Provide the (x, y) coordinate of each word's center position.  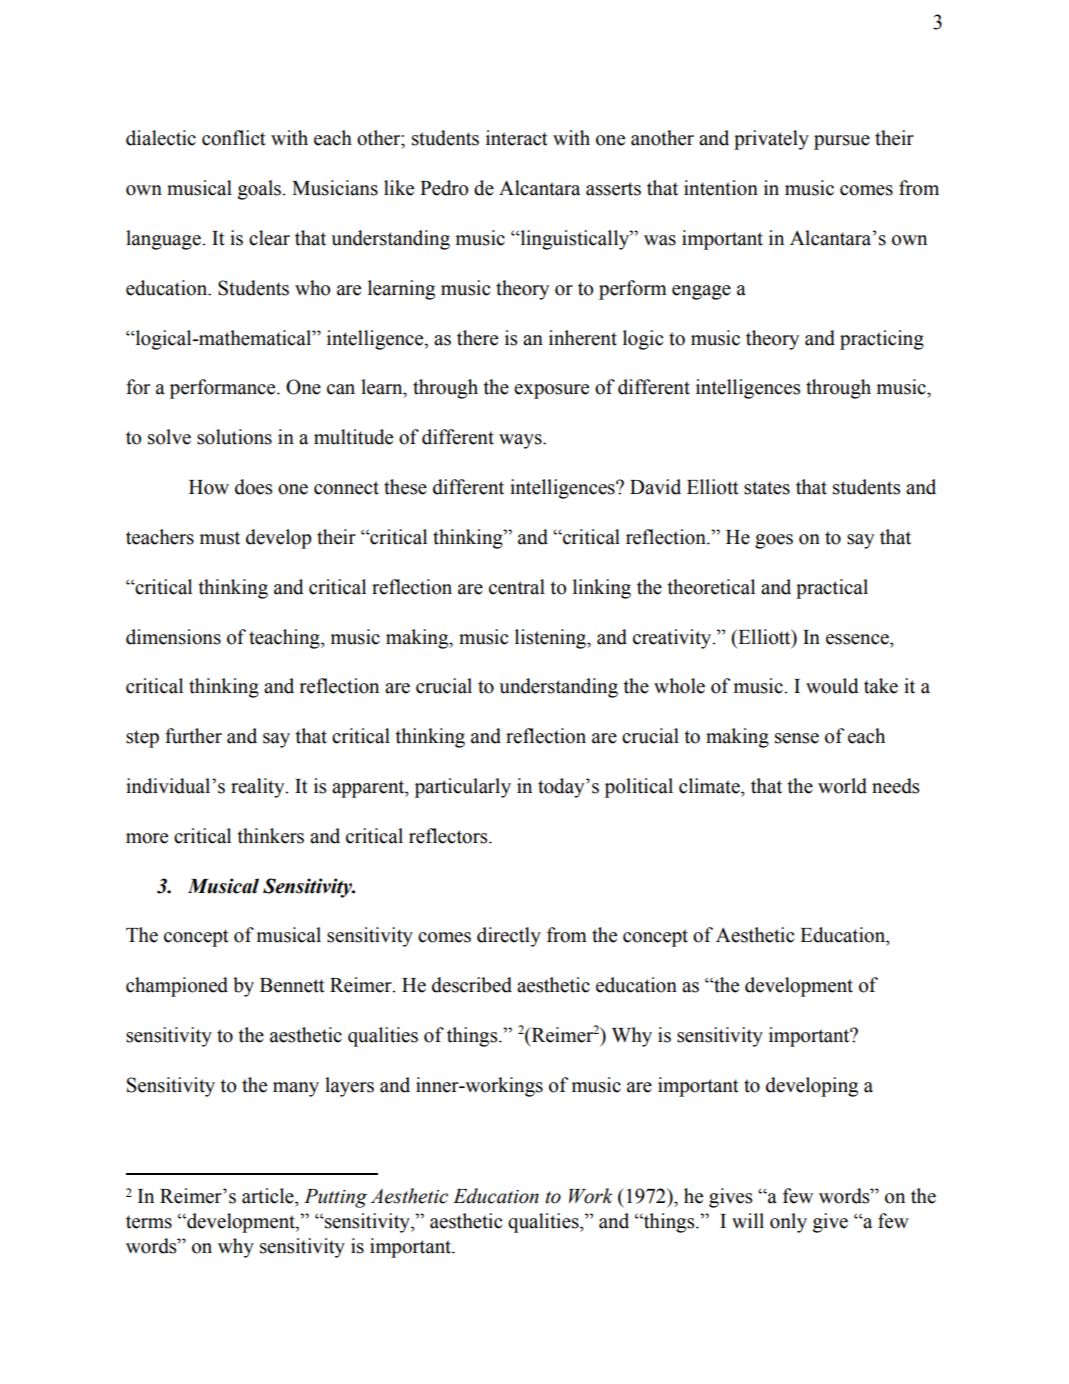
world (842, 786)
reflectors (449, 836)
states (767, 488)
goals (260, 190)
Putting (335, 1198)
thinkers (271, 836)
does (253, 487)
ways (521, 441)
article (269, 1196)
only (788, 1223)
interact (517, 138)
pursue (842, 142)
